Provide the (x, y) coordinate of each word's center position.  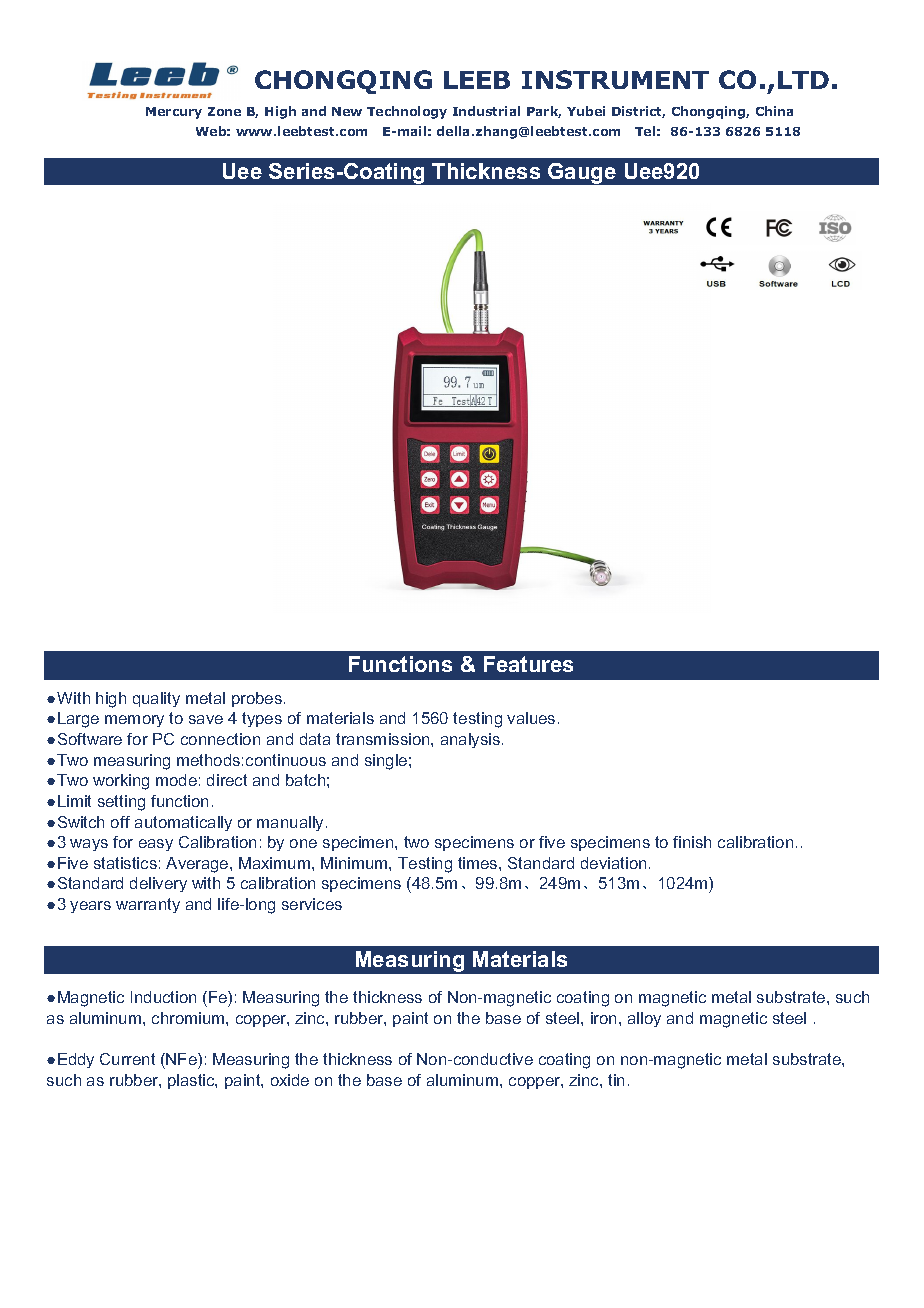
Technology (407, 112)
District (638, 112)
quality (156, 699)
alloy (644, 1019)
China (774, 111)
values (531, 718)
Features (528, 664)
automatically (183, 823)
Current (127, 1059)
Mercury (174, 113)
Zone (224, 111)
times (479, 863)
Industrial (486, 111)
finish (692, 842)
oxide (290, 1080)
